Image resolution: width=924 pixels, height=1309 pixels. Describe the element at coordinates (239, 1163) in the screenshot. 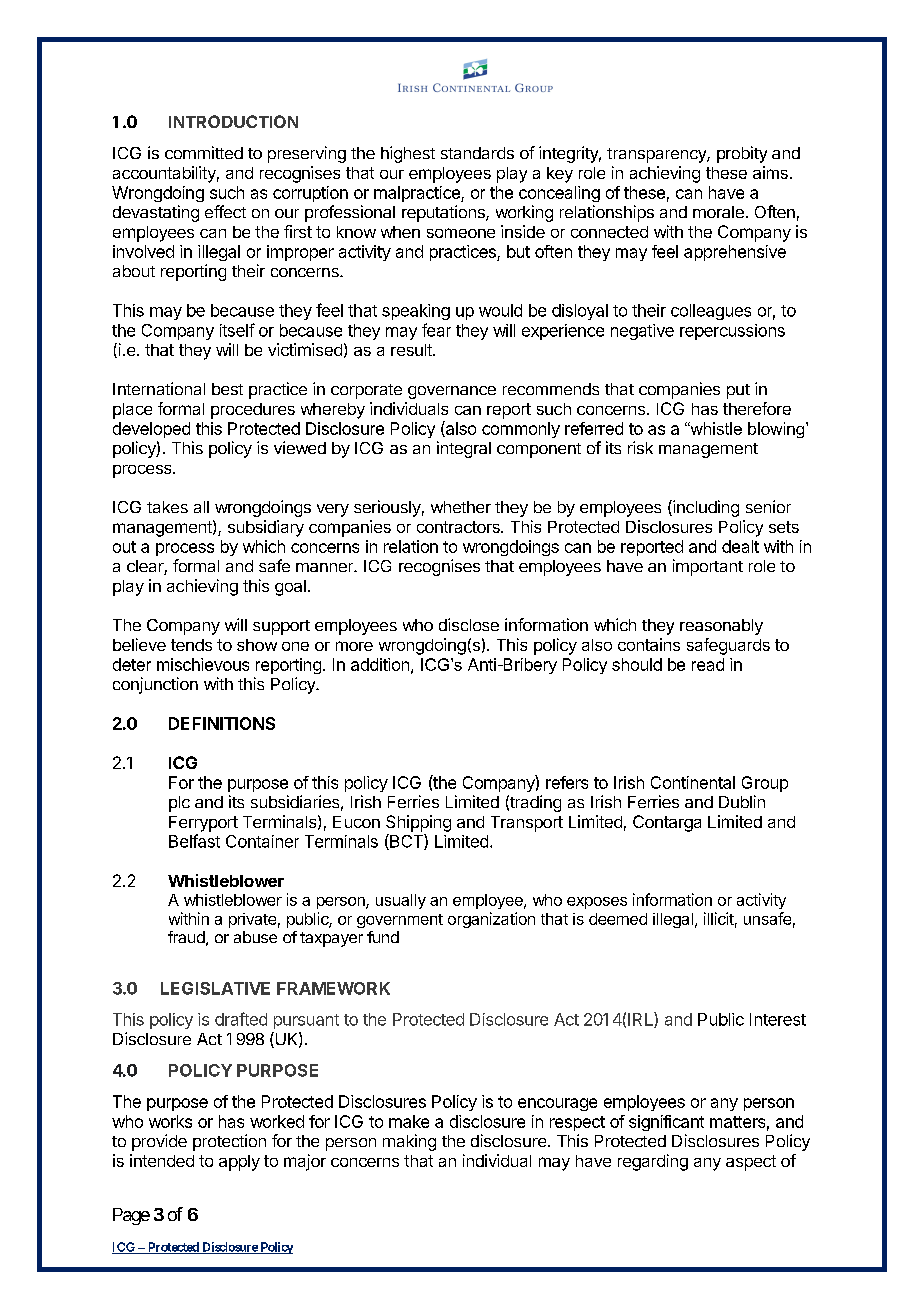

I see `apply` at that location.
